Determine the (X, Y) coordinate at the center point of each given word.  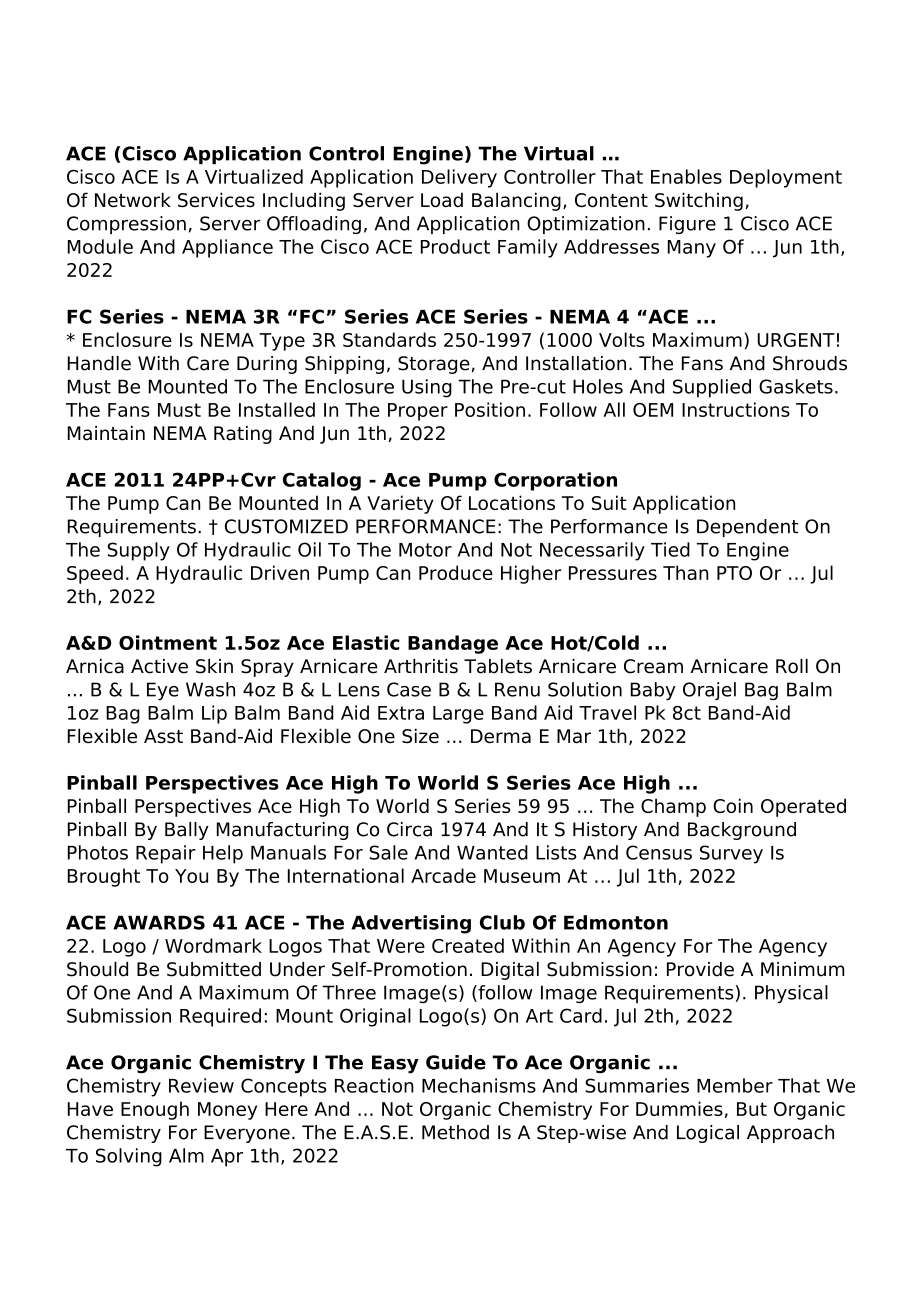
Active (159, 666)
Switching (699, 201)
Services (216, 200)
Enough (155, 1110)
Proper (418, 412)
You (191, 876)
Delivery (459, 178)
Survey (731, 854)
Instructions (736, 409)
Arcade (443, 875)
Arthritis (421, 666)
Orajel (709, 691)
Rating (243, 435)
